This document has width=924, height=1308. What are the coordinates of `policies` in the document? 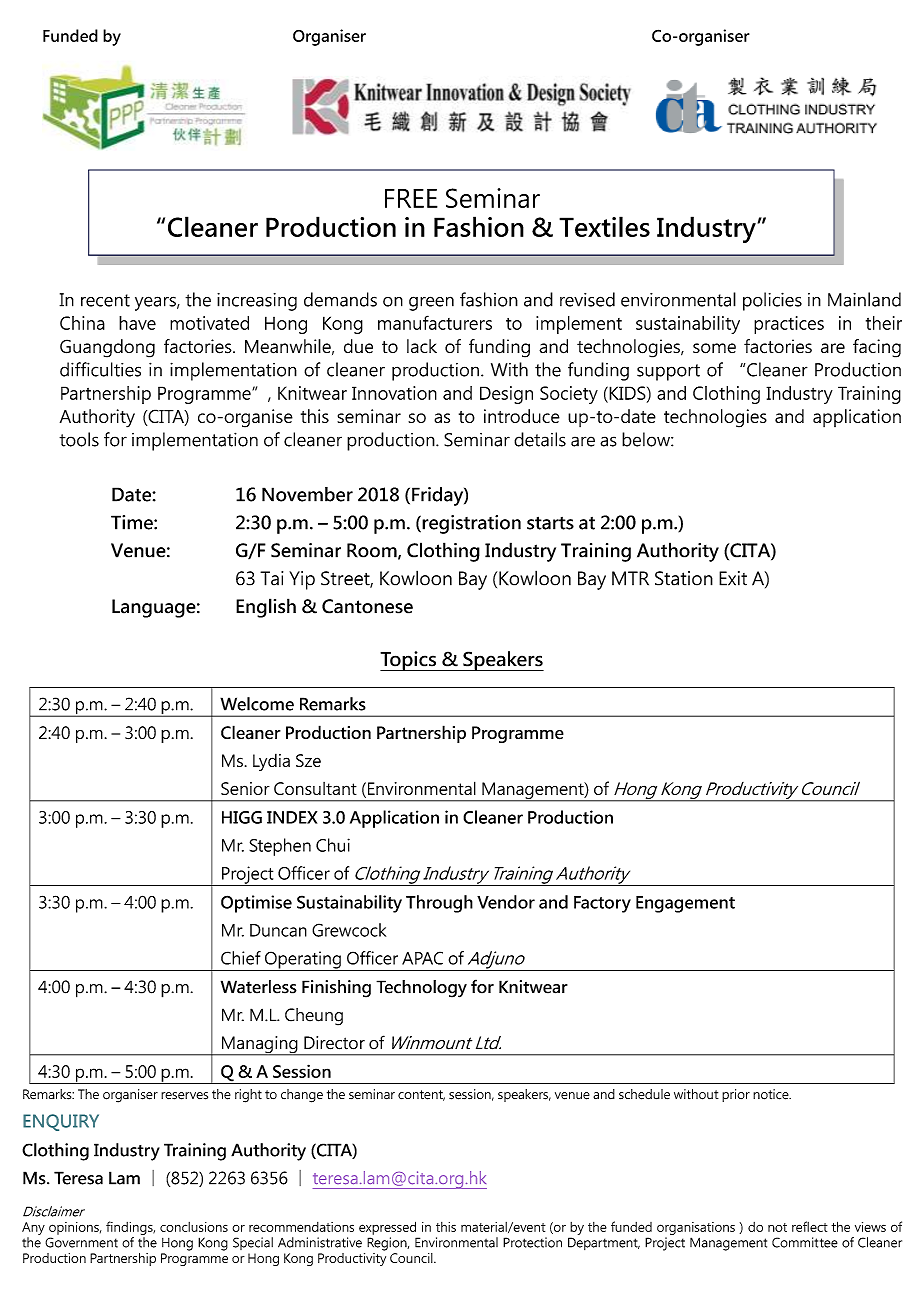 It's located at (772, 301).
